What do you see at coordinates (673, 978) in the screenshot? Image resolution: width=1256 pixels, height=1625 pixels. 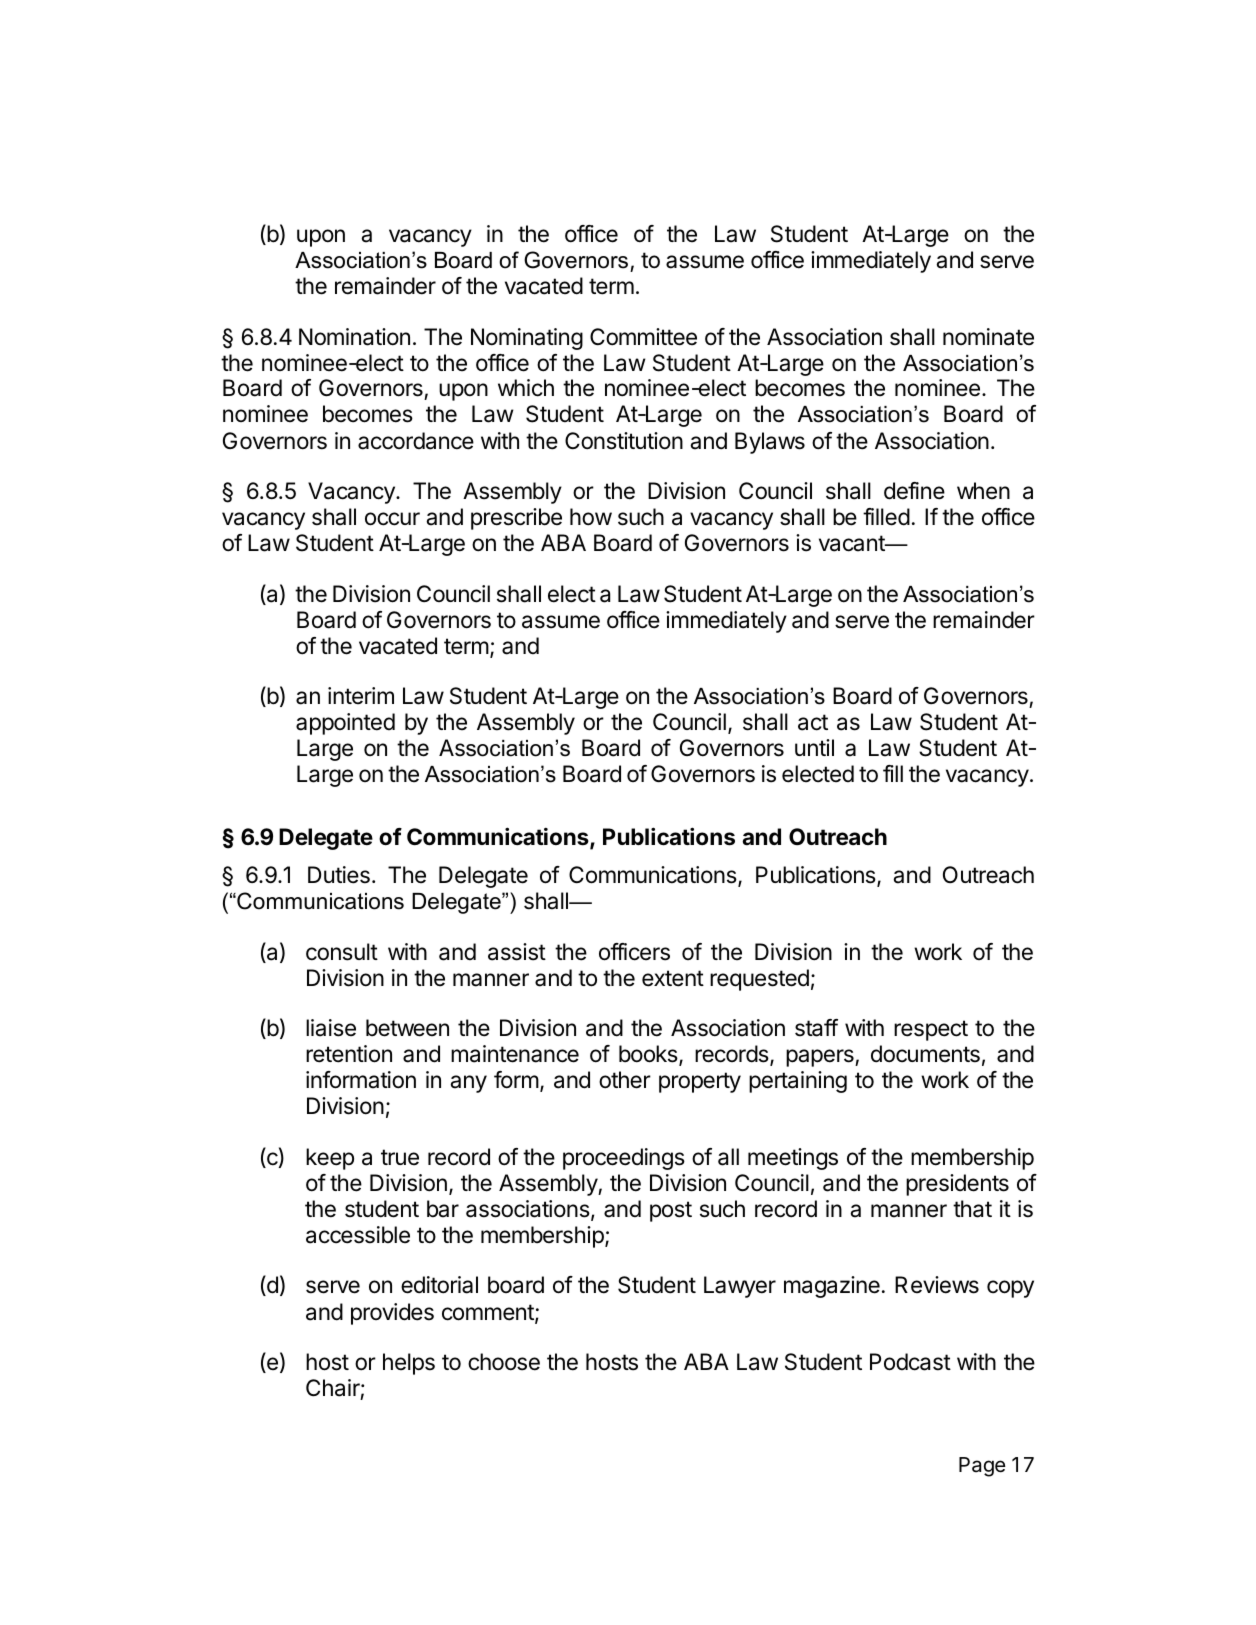 I see `extent` at bounding box center [673, 978].
